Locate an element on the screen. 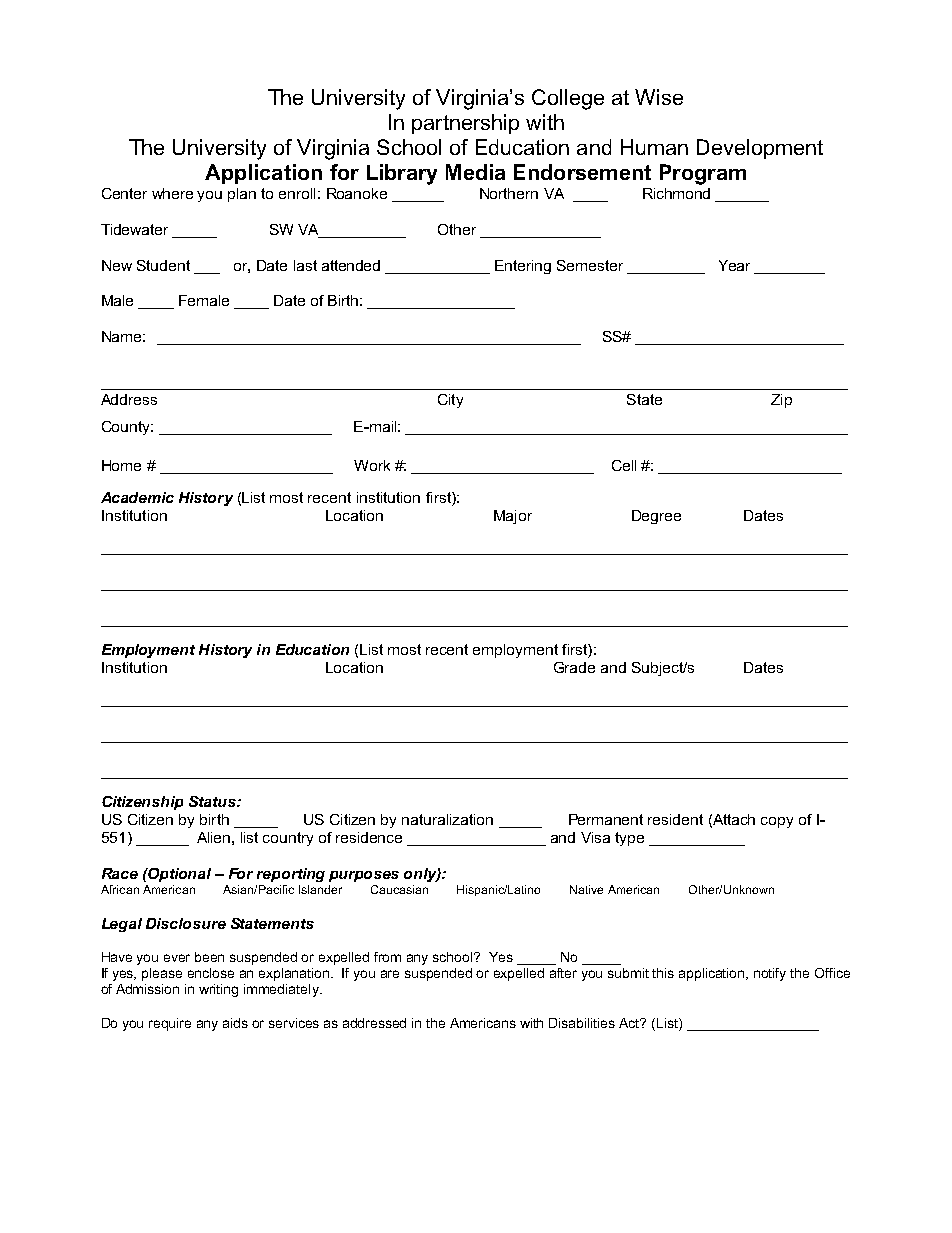 The image size is (952, 1233). Academic is located at coordinates (137, 497).
